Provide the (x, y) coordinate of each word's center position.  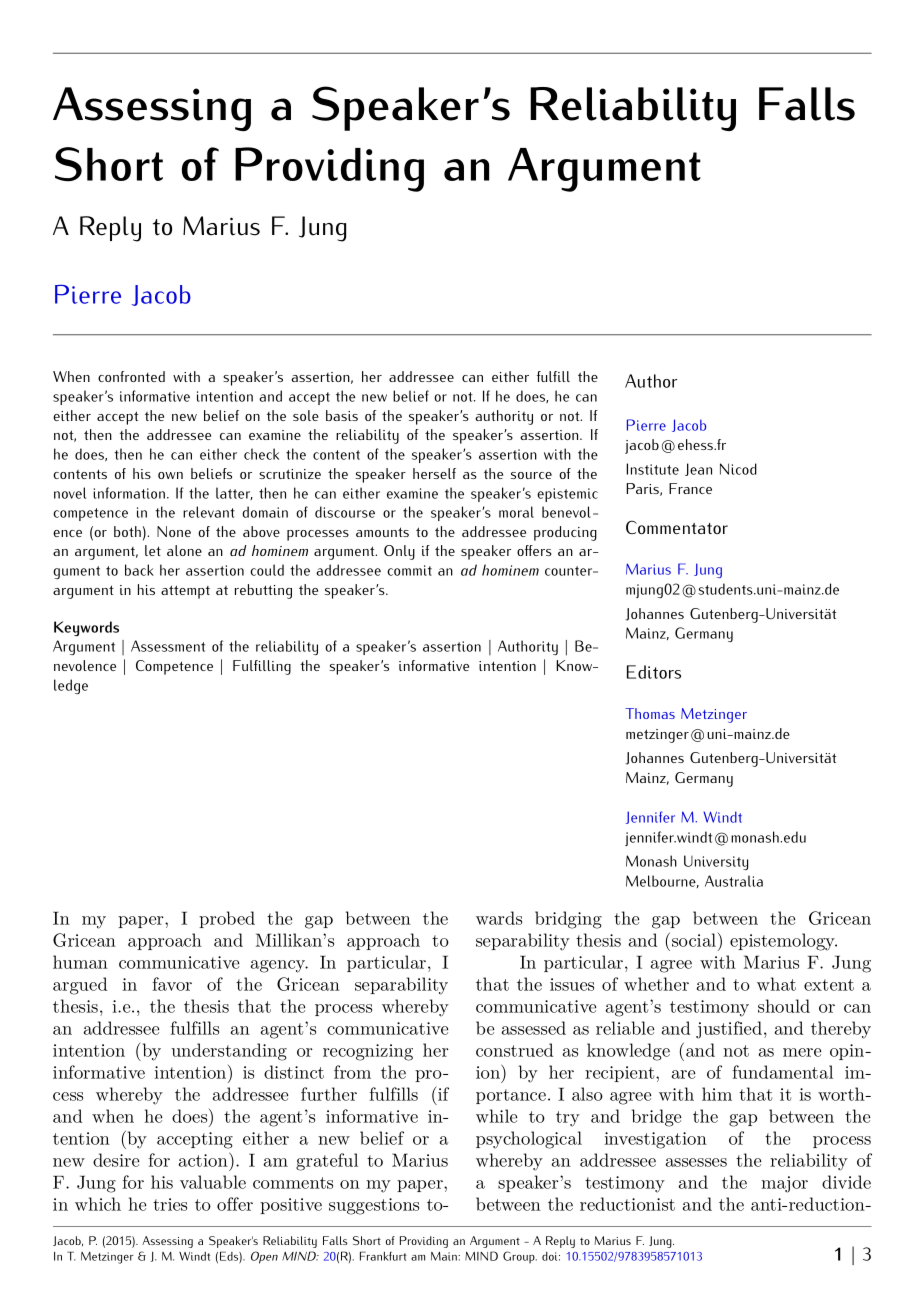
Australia (734, 881)
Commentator (677, 527)
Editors (654, 672)
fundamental (782, 1072)
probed (227, 919)
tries (170, 1204)
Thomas (650, 713)
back (139, 570)
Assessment (168, 646)
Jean (698, 469)
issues (572, 984)
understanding (229, 1052)
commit (409, 570)
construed (514, 1050)
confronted (131, 376)
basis (342, 415)
